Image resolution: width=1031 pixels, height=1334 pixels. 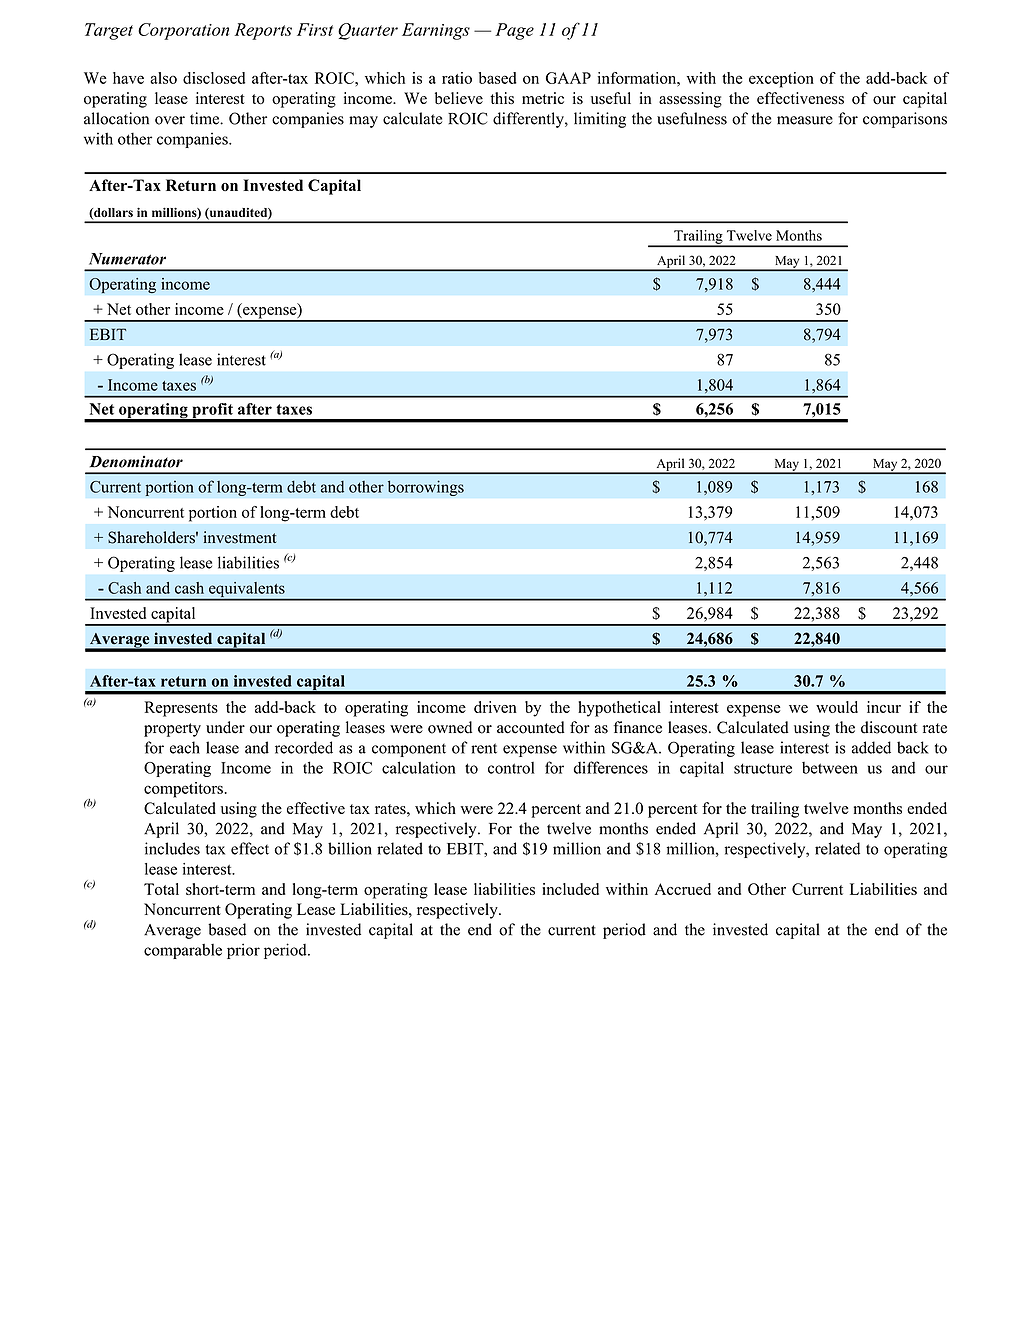 I want to click on would, so click(x=837, y=707).
